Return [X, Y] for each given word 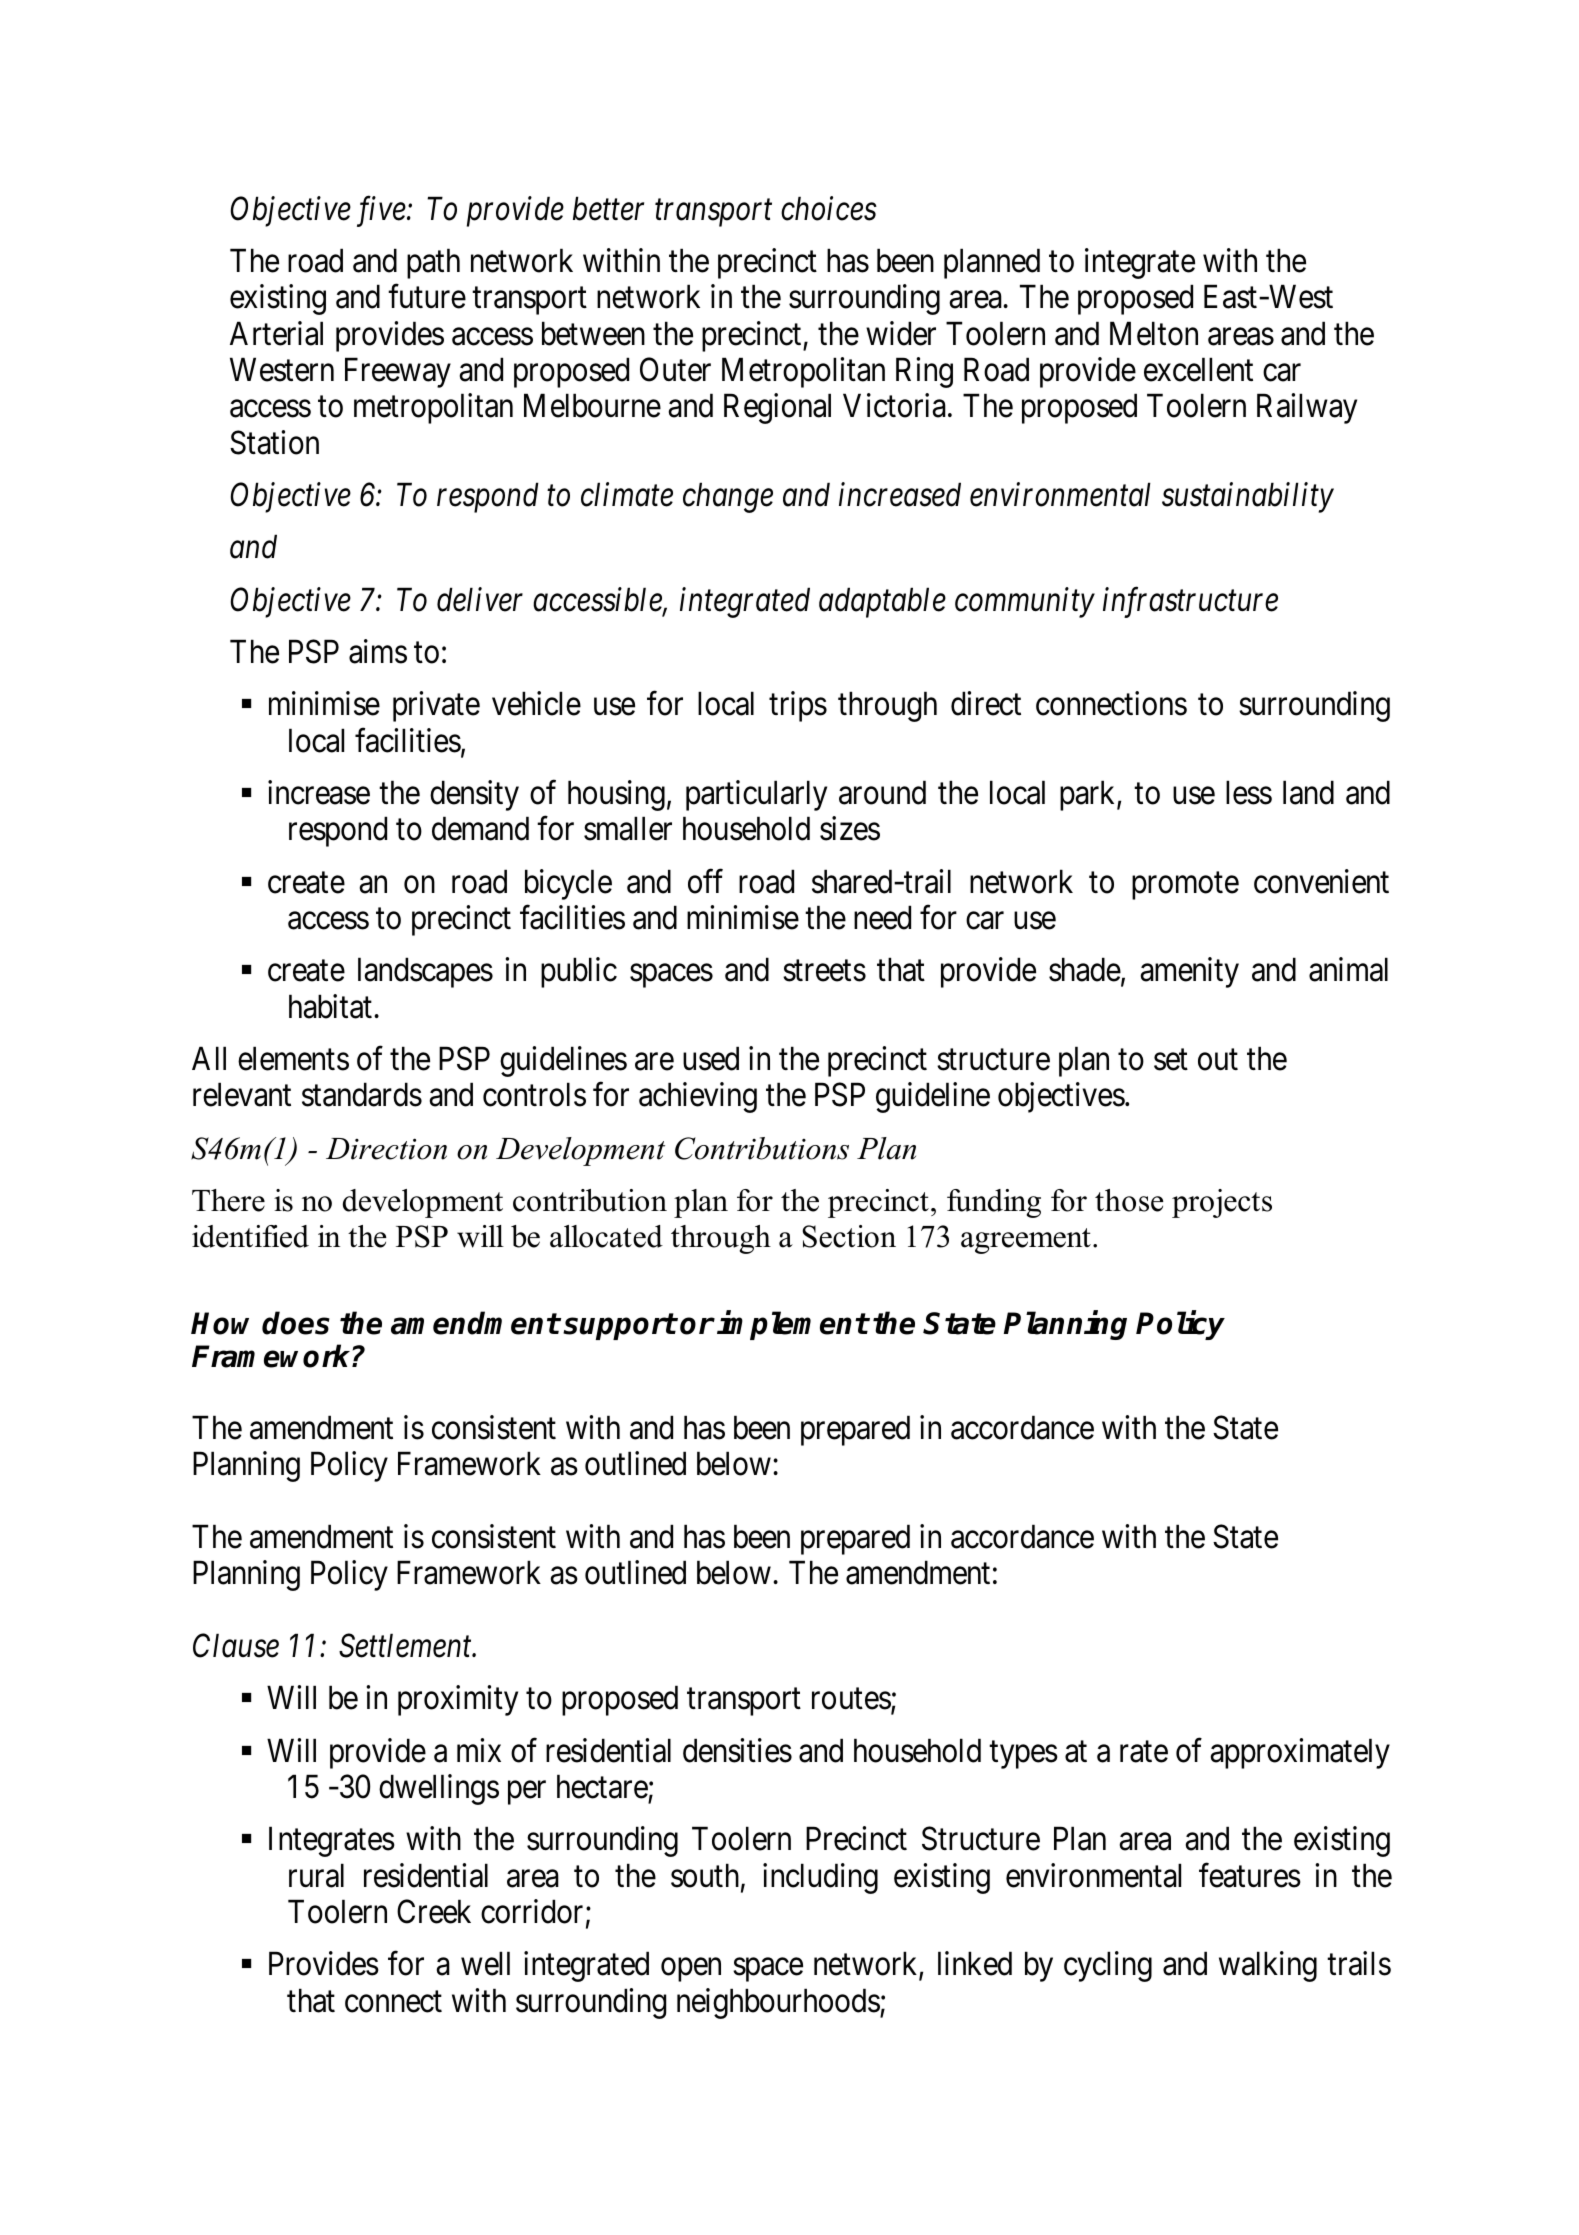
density [474, 795]
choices [829, 208]
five [381, 211]
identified [250, 1236]
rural [316, 1875]
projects [1222, 1203]
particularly [756, 795]
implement [792, 1325]
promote [1185, 886]
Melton [1154, 333]
